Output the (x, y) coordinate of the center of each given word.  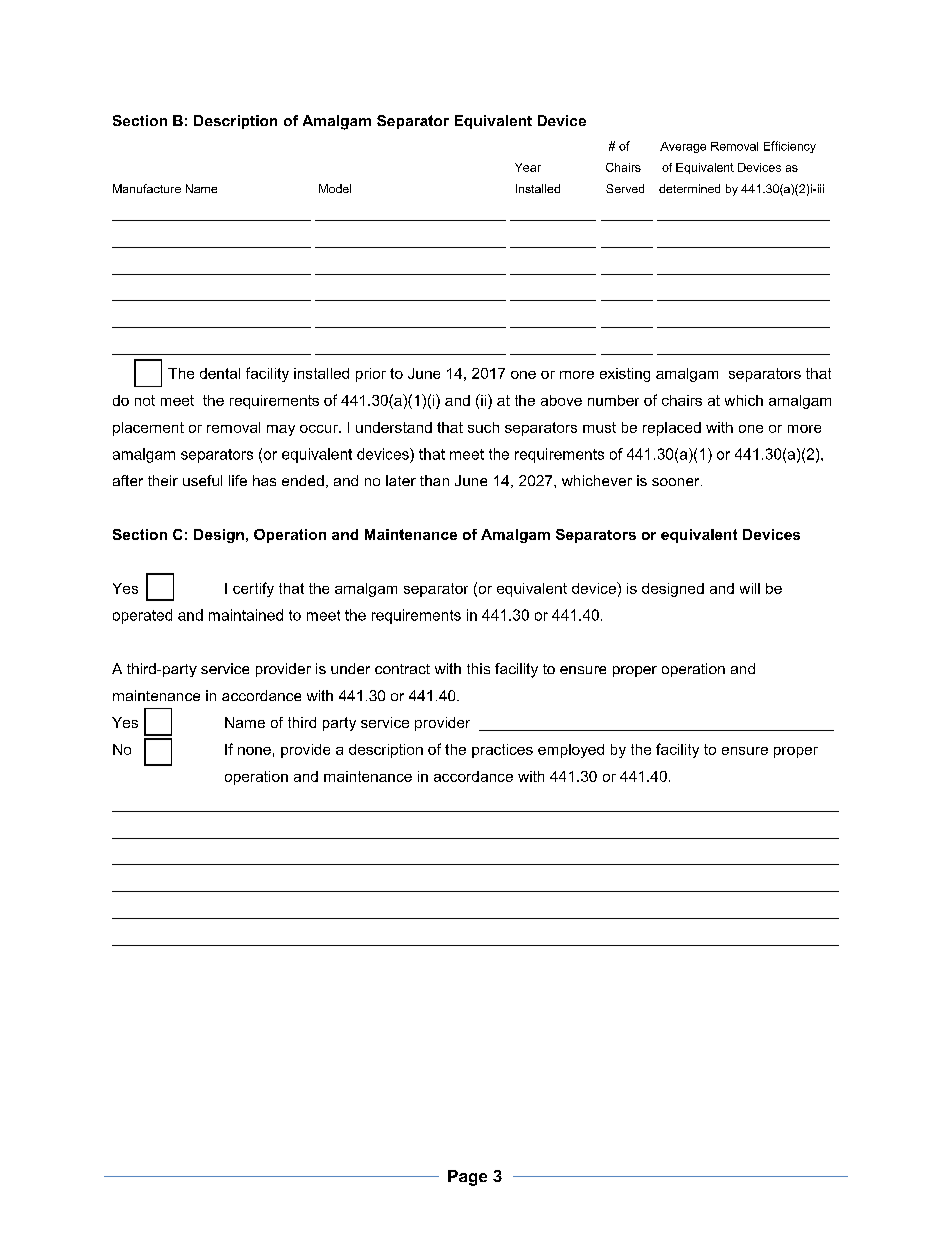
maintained (246, 615)
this (478, 668)
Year (528, 167)
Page (467, 1178)
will (750, 588)
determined (689, 188)
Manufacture (147, 188)
